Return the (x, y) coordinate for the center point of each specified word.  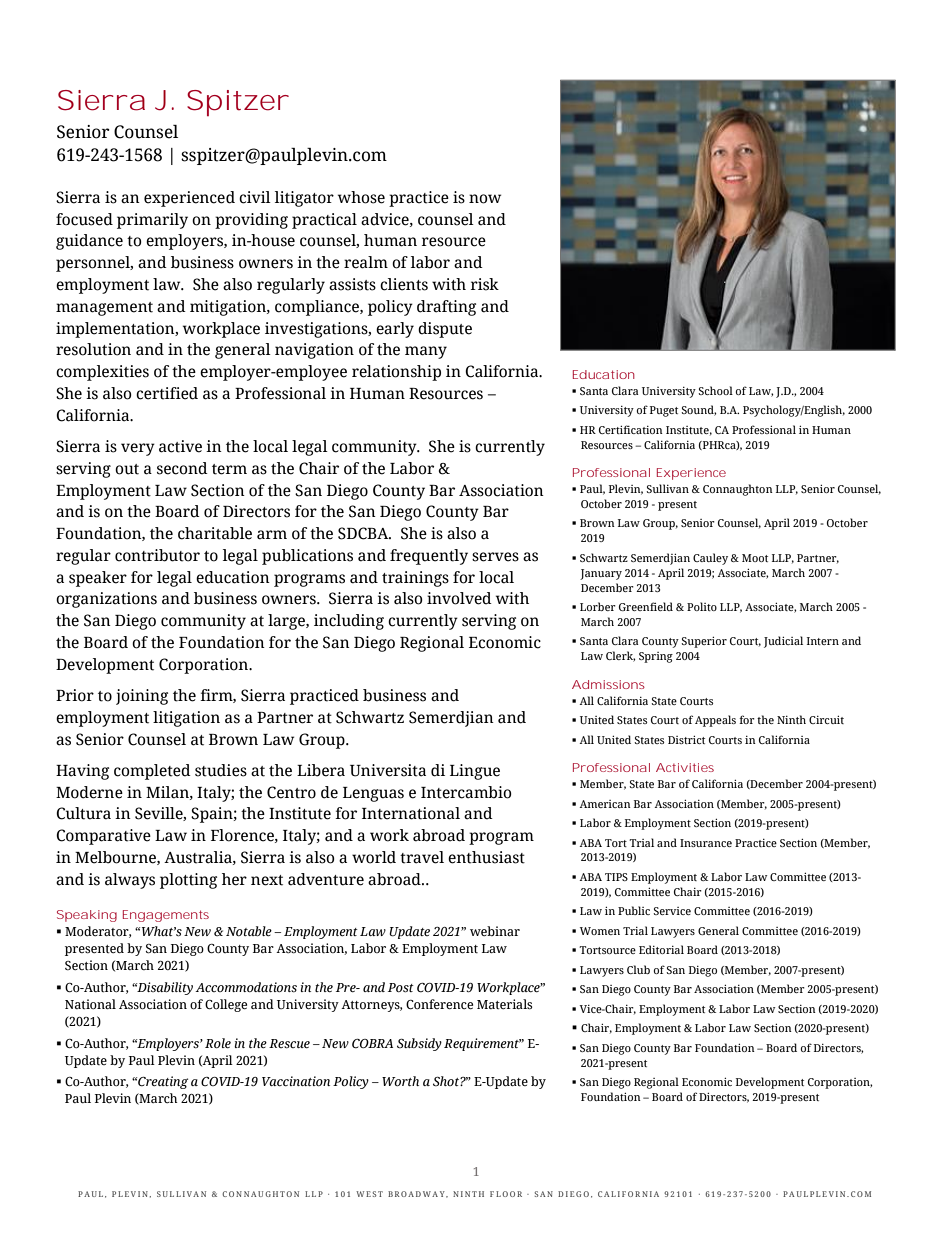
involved (459, 598)
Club (638, 969)
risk (485, 284)
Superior (704, 642)
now (485, 199)
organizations (106, 600)
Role (218, 1043)
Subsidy (419, 1044)
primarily (152, 221)
